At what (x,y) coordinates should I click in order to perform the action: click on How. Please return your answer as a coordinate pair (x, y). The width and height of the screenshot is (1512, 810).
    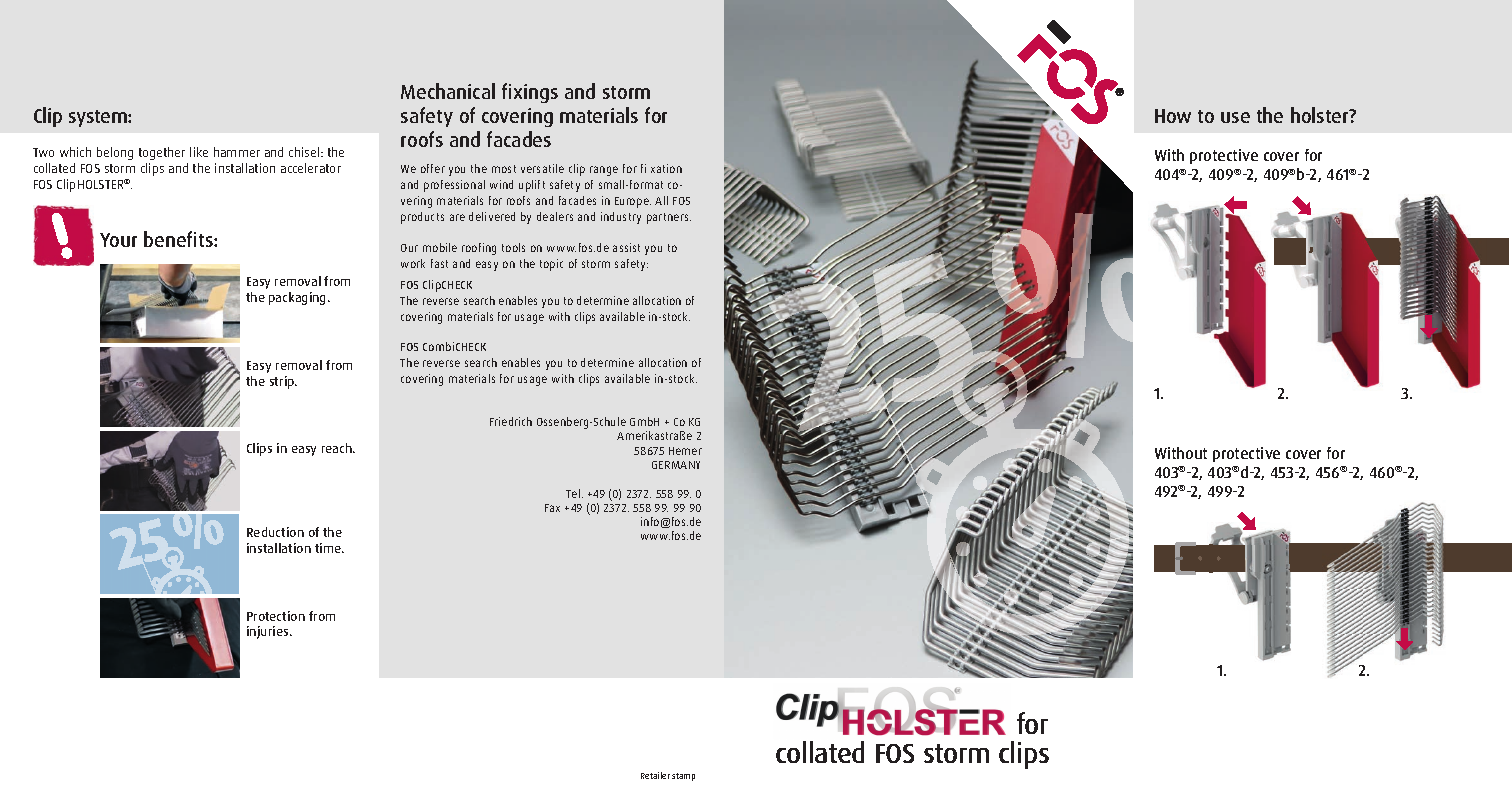
    Looking at the image, I should click on (1173, 116).
